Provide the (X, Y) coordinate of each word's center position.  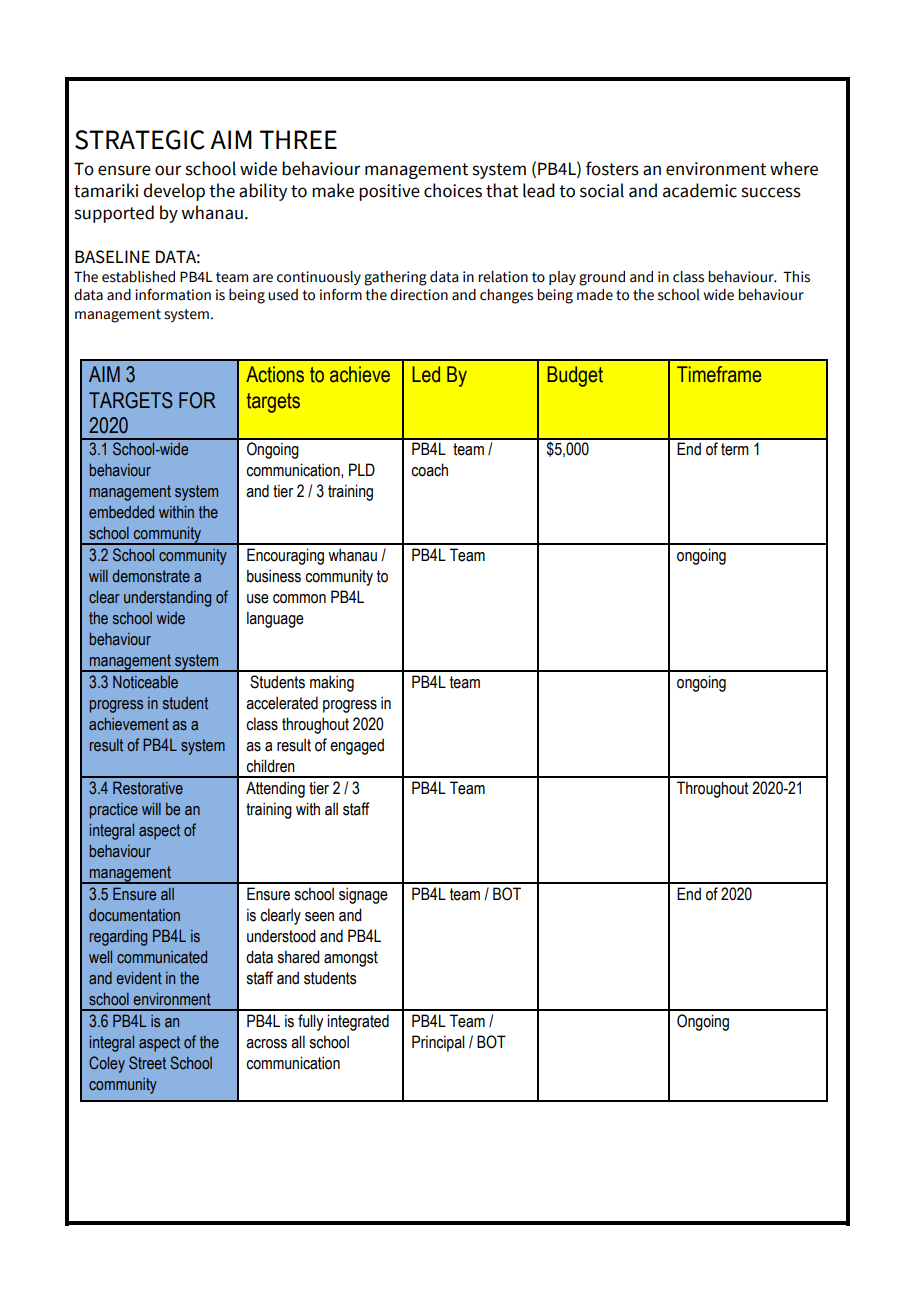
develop (174, 192)
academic (700, 190)
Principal (438, 1043)
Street (147, 1063)
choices (453, 190)
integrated (358, 1022)
